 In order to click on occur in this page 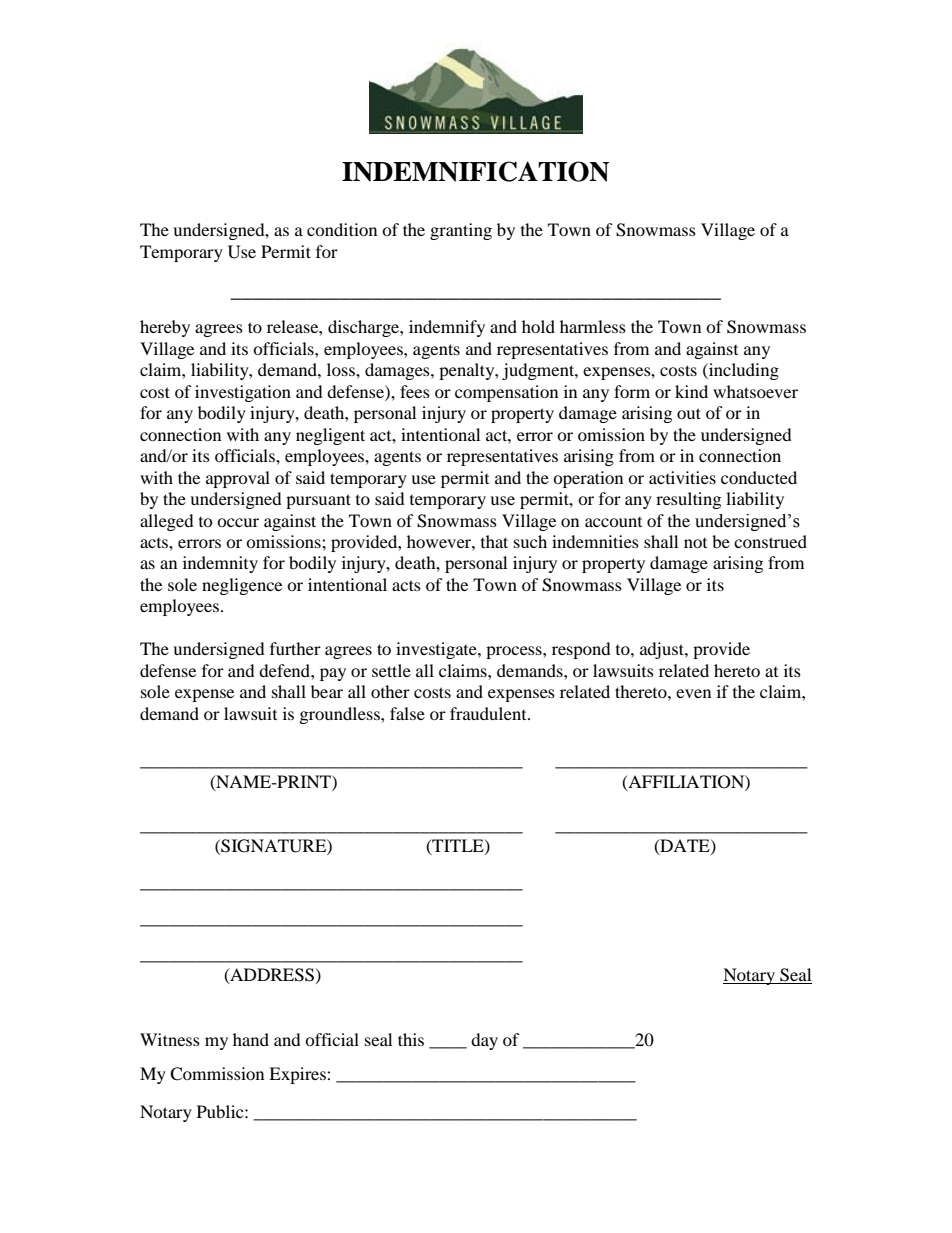, I will do `click(238, 522)`.
